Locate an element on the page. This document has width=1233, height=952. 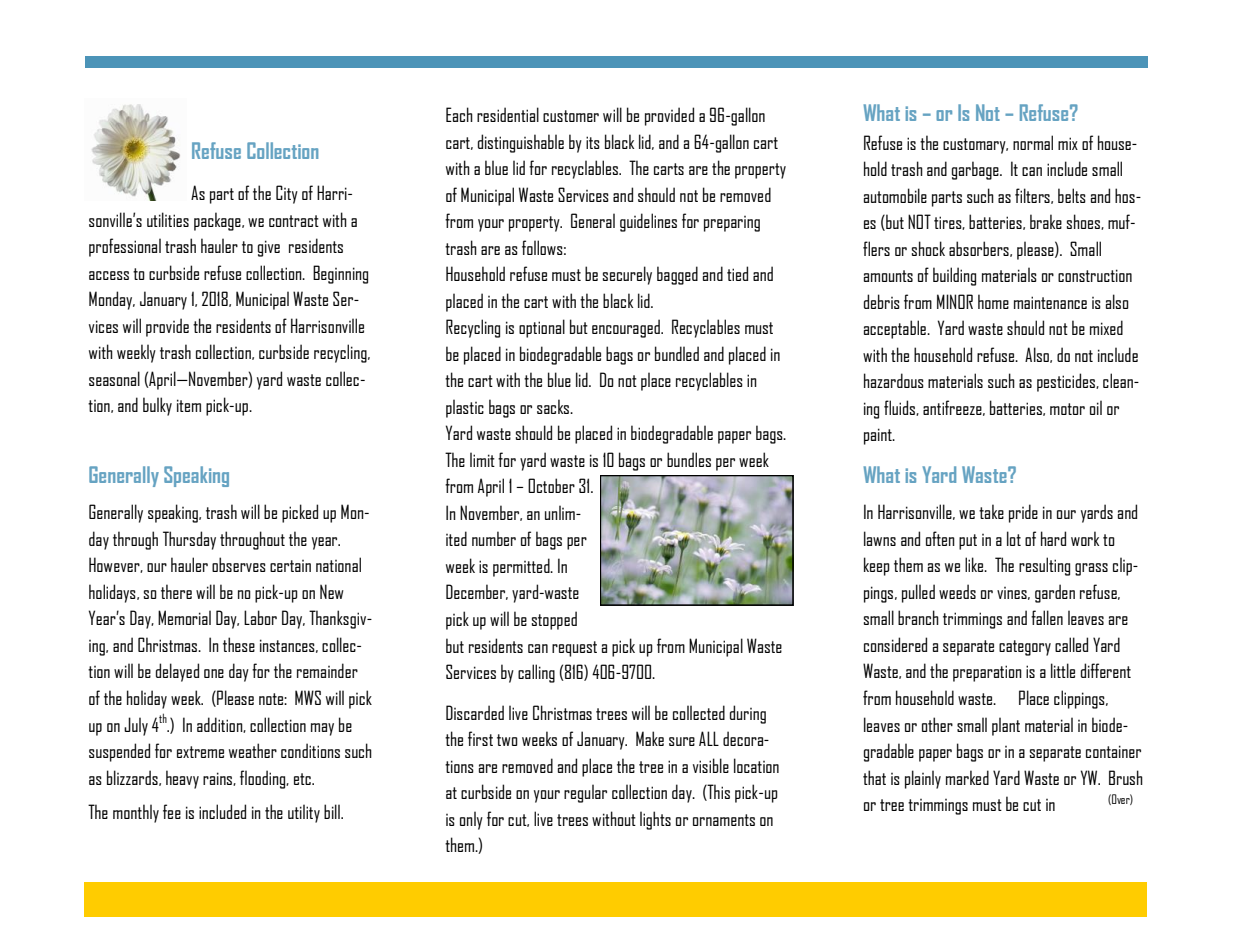
normal is located at coordinates (1033, 142).
